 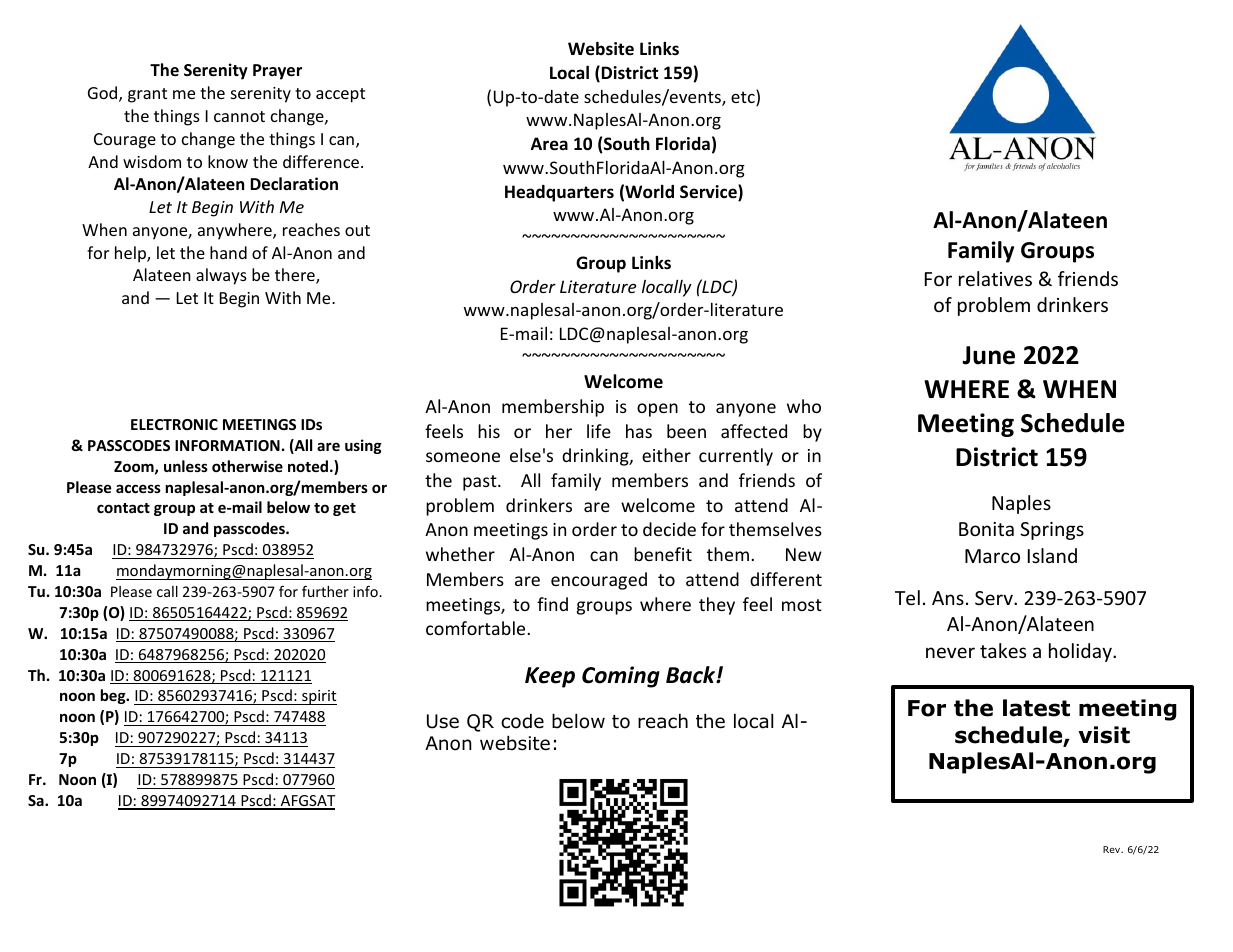 I want to click on spirit, so click(x=318, y=697).
